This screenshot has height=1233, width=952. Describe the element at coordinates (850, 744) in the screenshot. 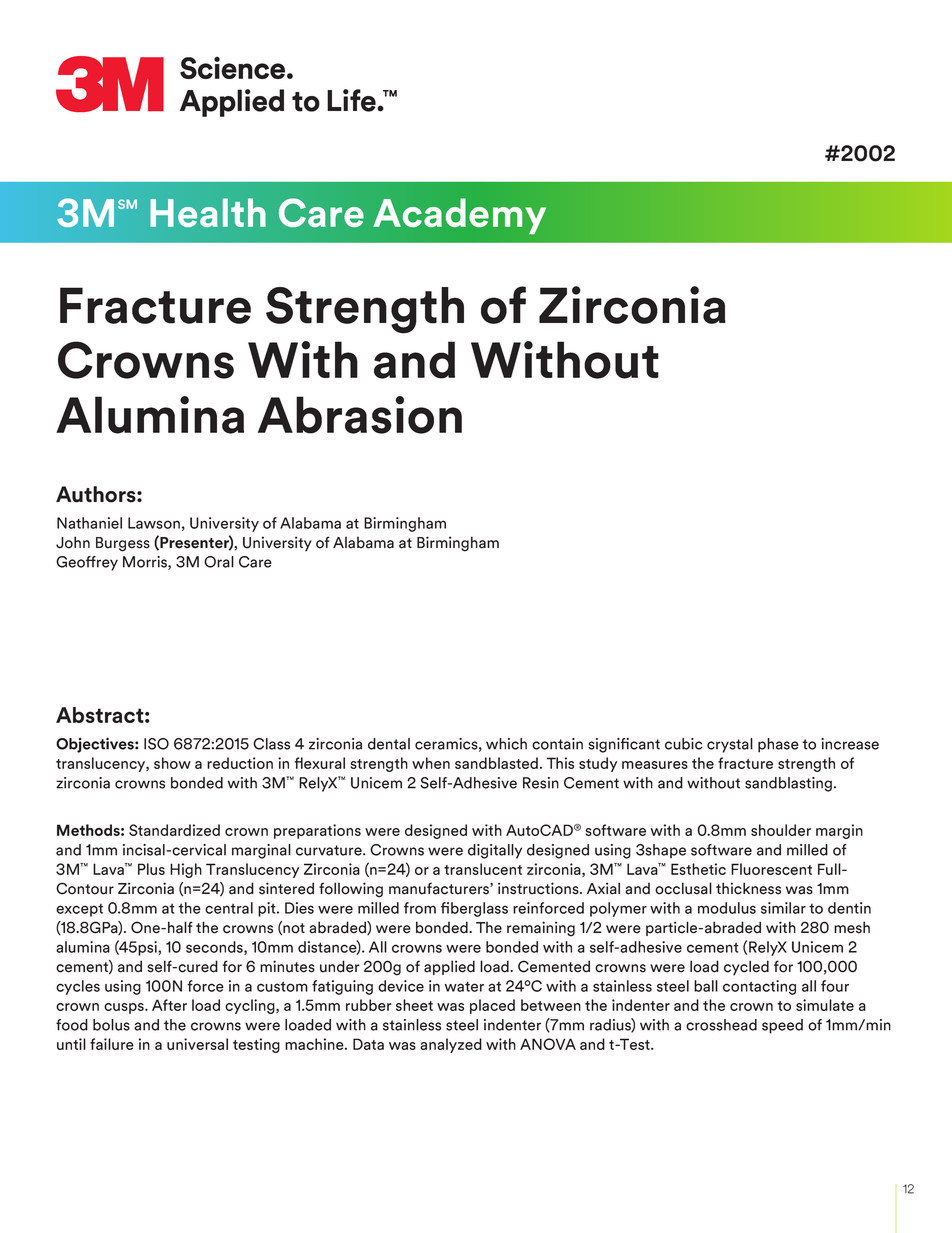

I see `increase` at that location.
